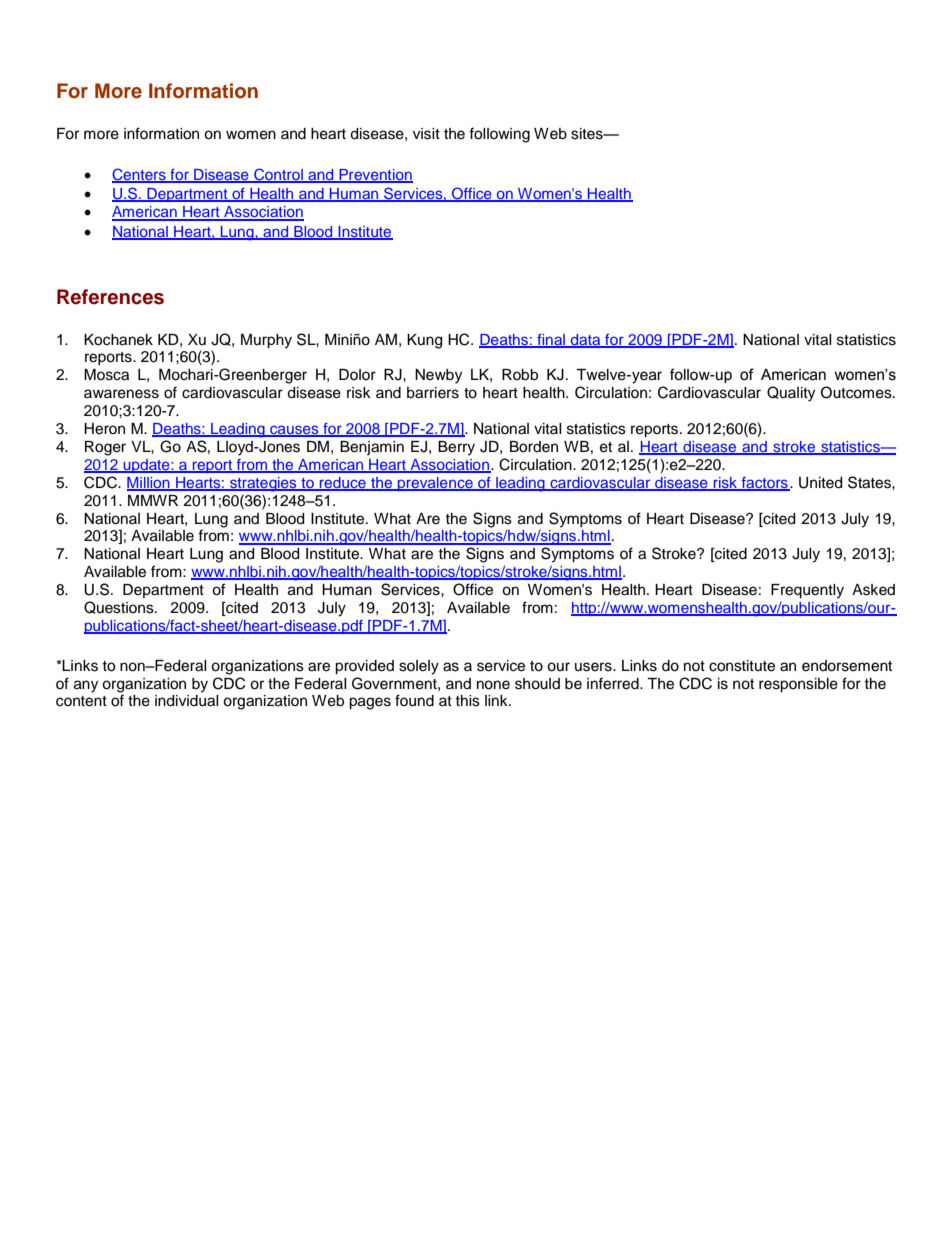 The height and width of the screenshot is (1233, 952). I want to click on Questions, so click(120, 607).
